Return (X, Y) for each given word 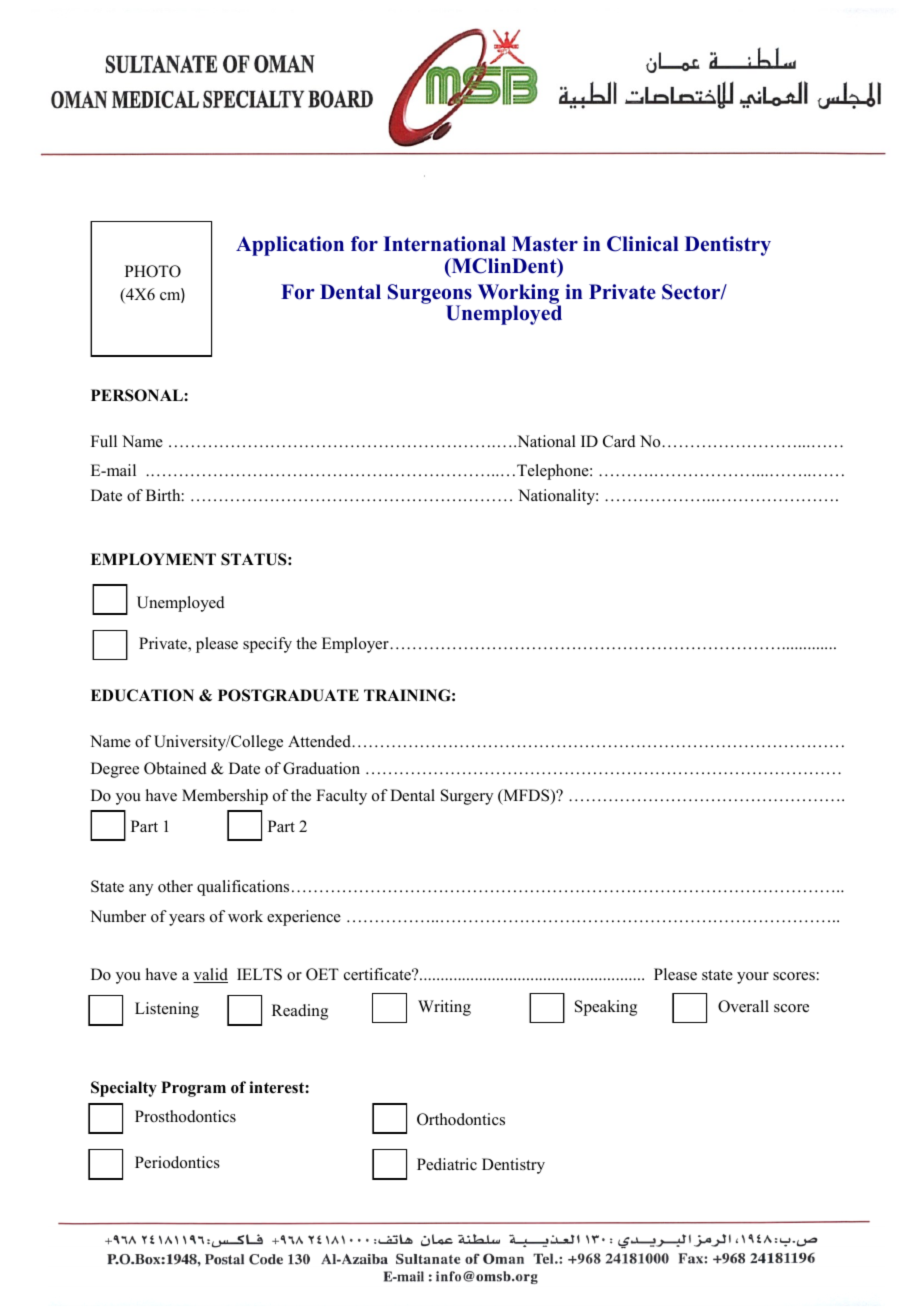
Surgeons (430, 295)
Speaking (606, 1008)
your (753, 978)
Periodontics (177, 1162)
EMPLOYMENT (153, 559)
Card (619, 441)
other (175, 886)
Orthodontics (461, 1119)
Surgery (467, 797)
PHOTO (153, 271)
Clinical (643, 244)
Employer (356, 645)
